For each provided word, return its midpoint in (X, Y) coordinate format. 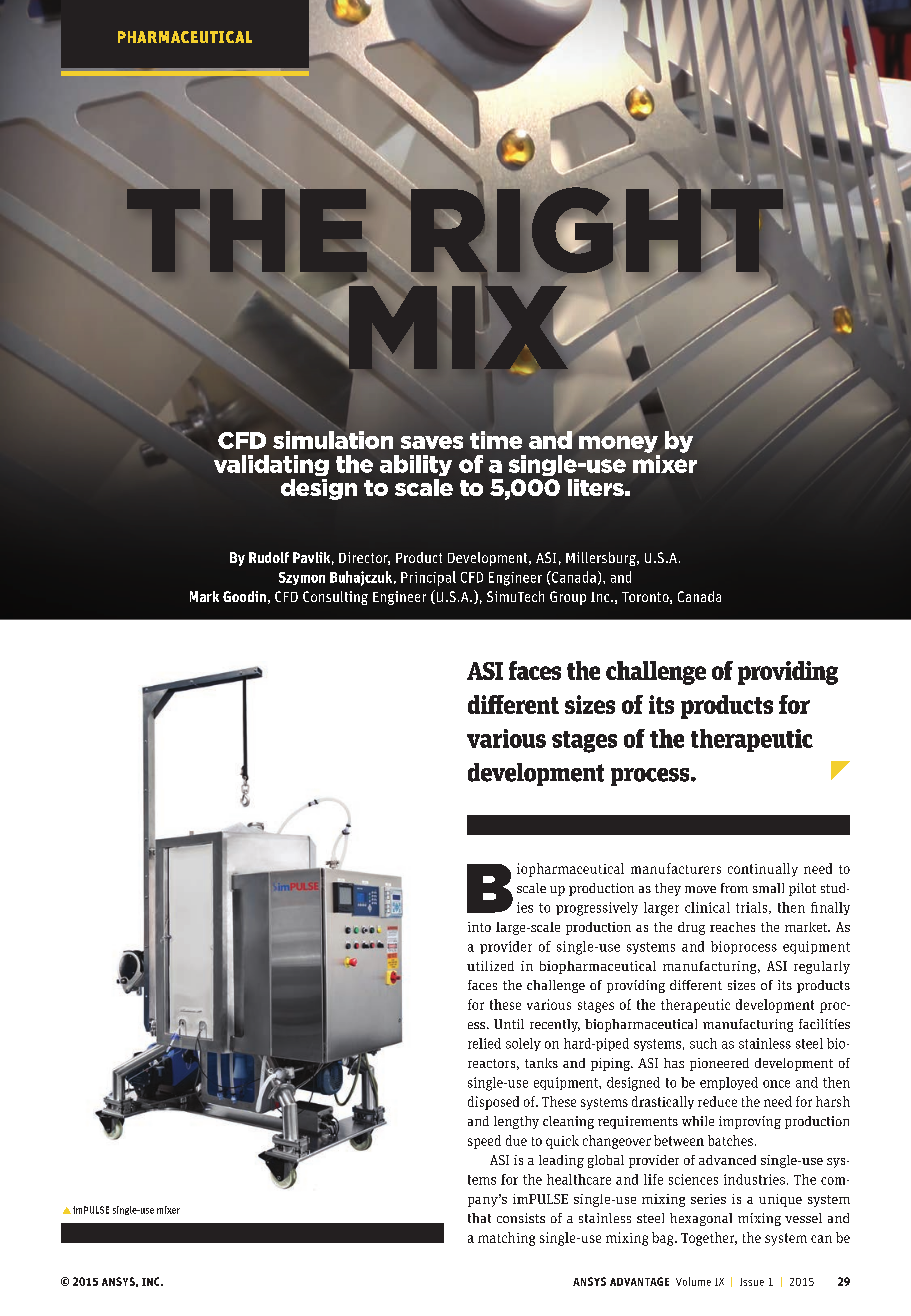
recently (555, 1025)
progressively (597, 909)
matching (506, 1239)
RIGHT (597, 230)
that (479, 1218)
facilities (824, 1024)
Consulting (335, 598)
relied (484, 1043)
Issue (752, 1282)
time (496, 440)
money (618, 444)
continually (763, 870)
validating (271, 465)
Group (568, 598)
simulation (333, 440)
